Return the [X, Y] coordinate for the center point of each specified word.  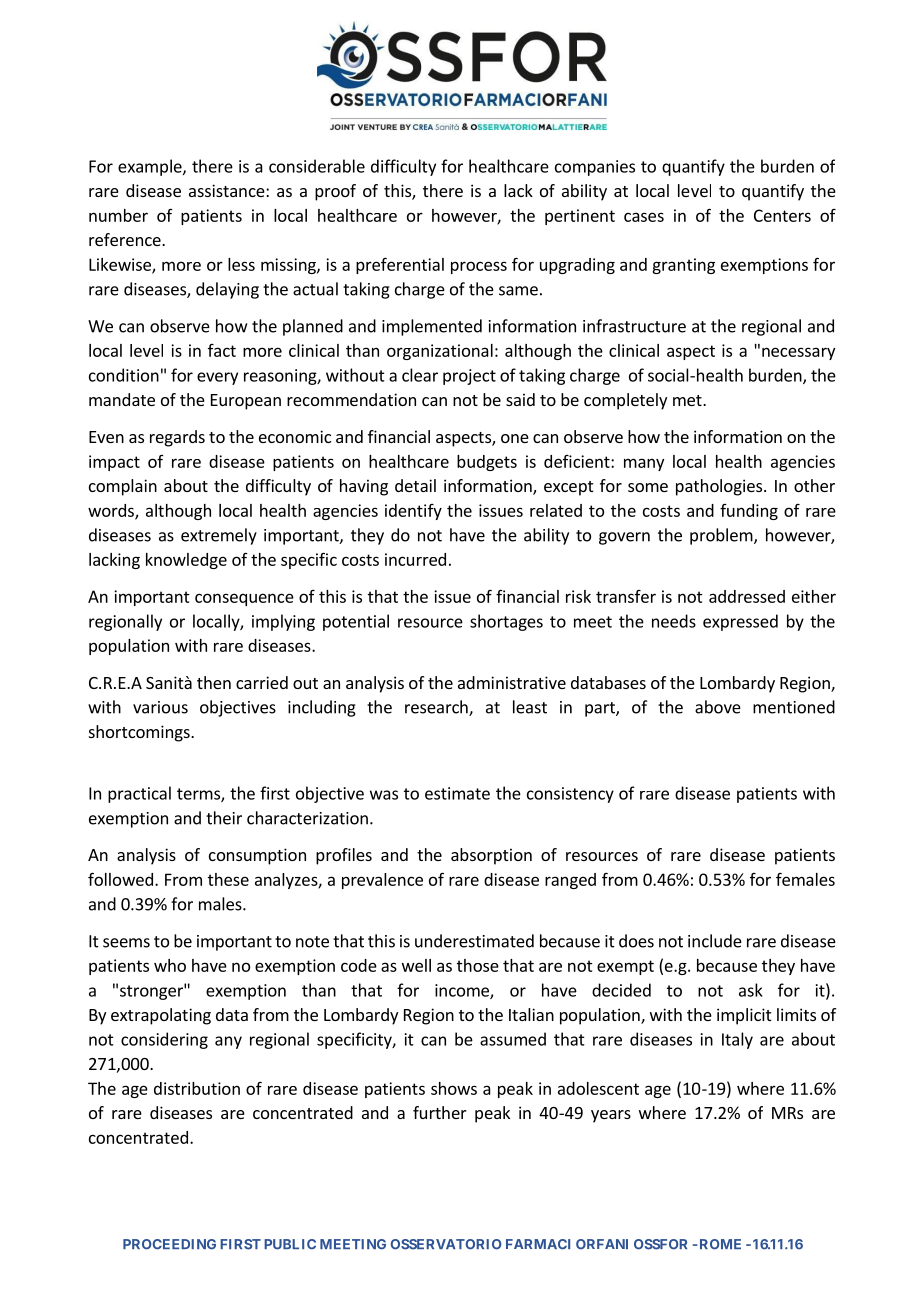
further [440, 1112]
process [479, 267]
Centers [782, 215]
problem [722, 536]
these [228, 879]
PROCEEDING [169, 1244]
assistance [228, 190]
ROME [720, 1244]
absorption [491, 856]
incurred [415, 559]
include [715, 941]
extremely [219, 536]
